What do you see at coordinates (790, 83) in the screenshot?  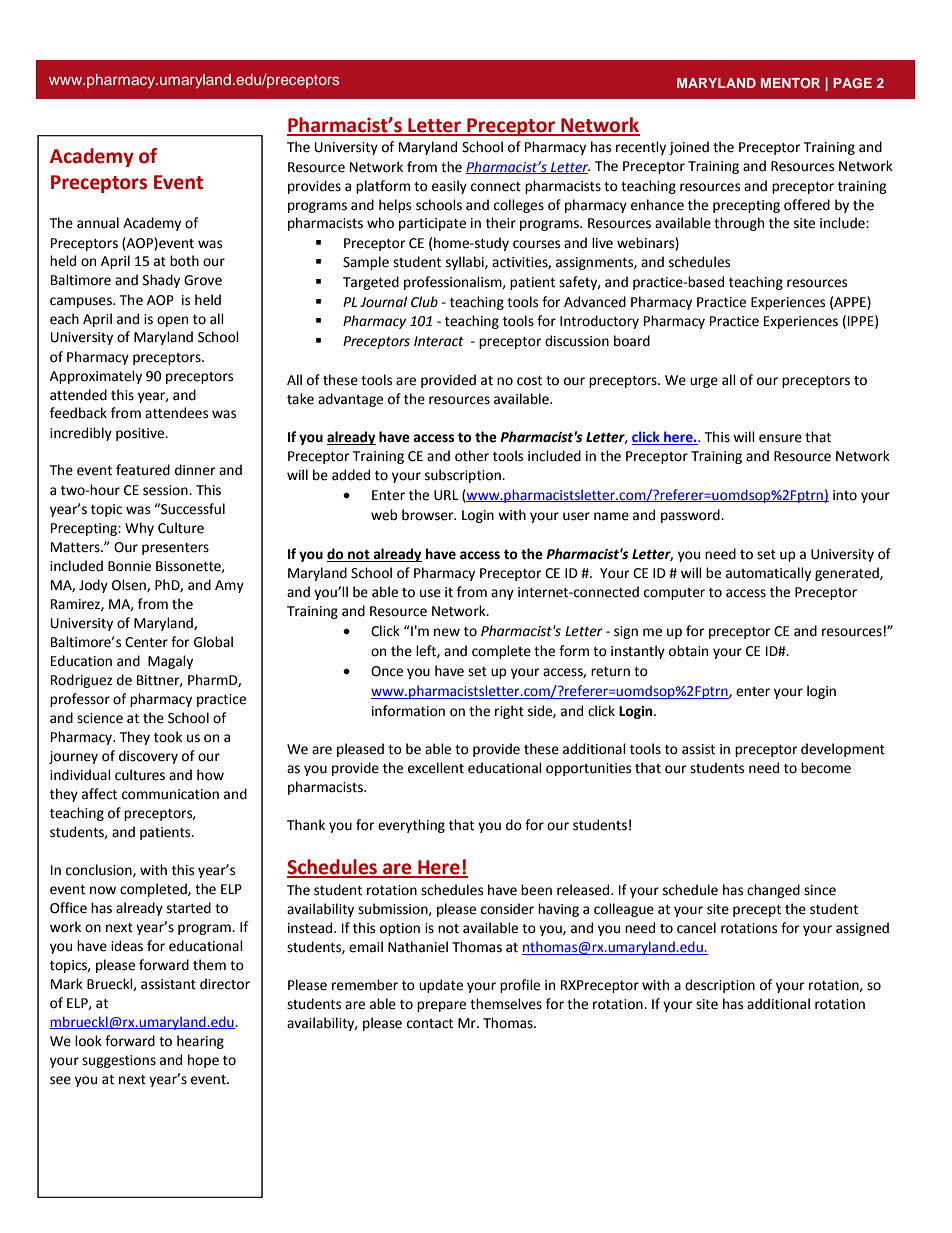 I see `MENTOR` at bounding box center [790, 83].
